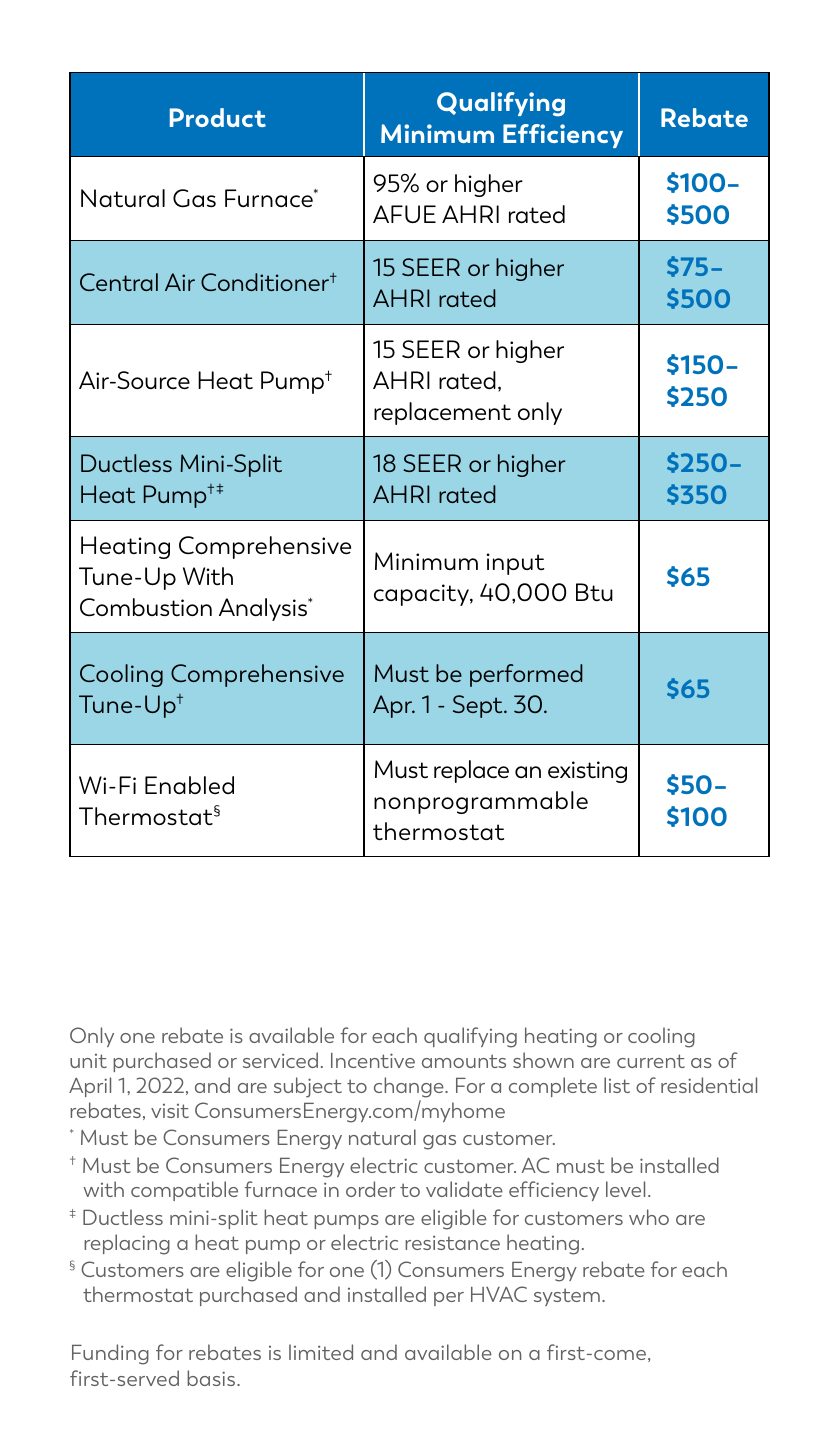 This screenshot has width=839, height=1456. What do you see at coordinates (651, 1061) in the screenshot?
I see `current` at bounding box center [651, 1061].
